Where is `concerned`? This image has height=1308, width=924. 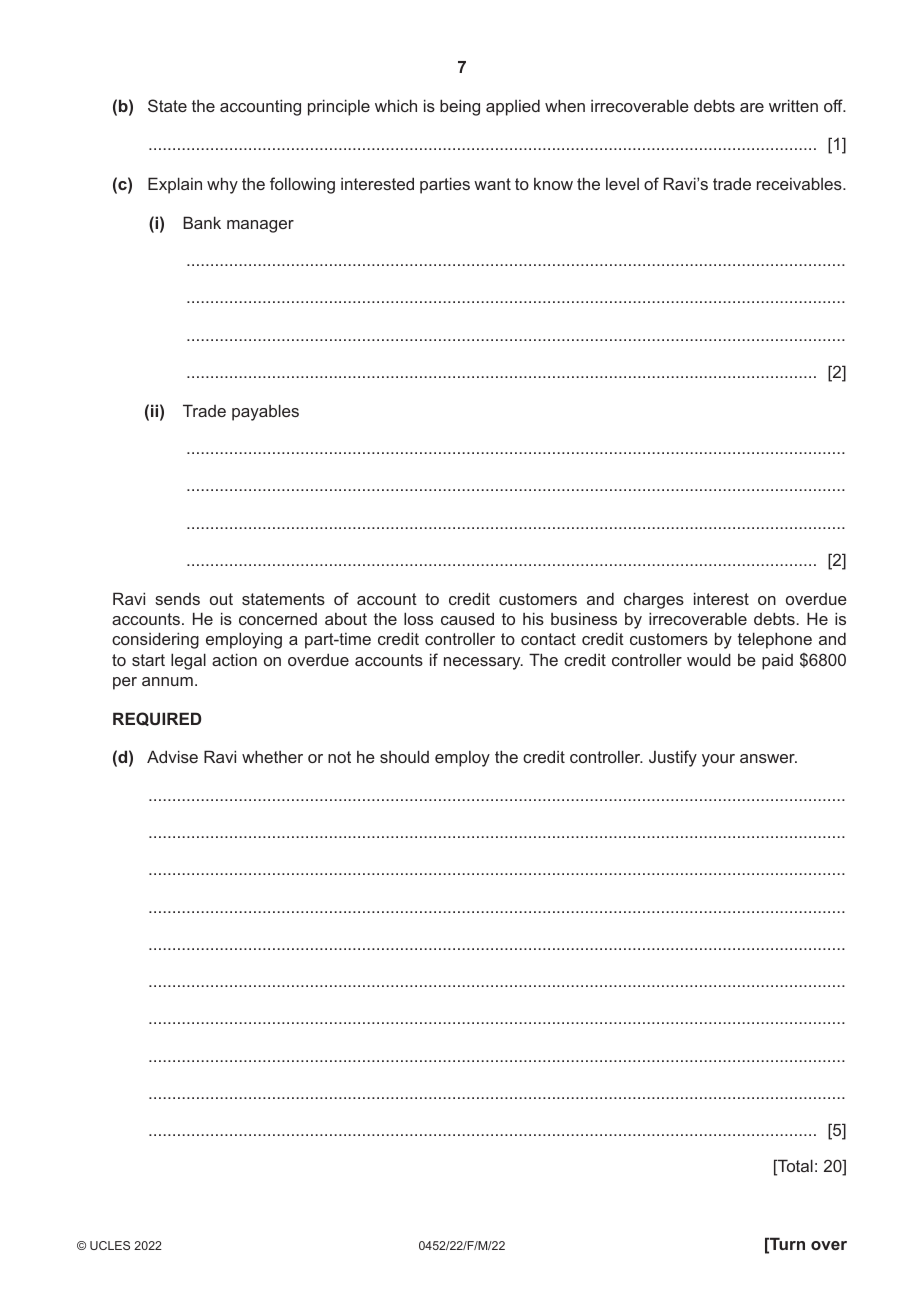
concerned is located at coordinates (278, 619).
